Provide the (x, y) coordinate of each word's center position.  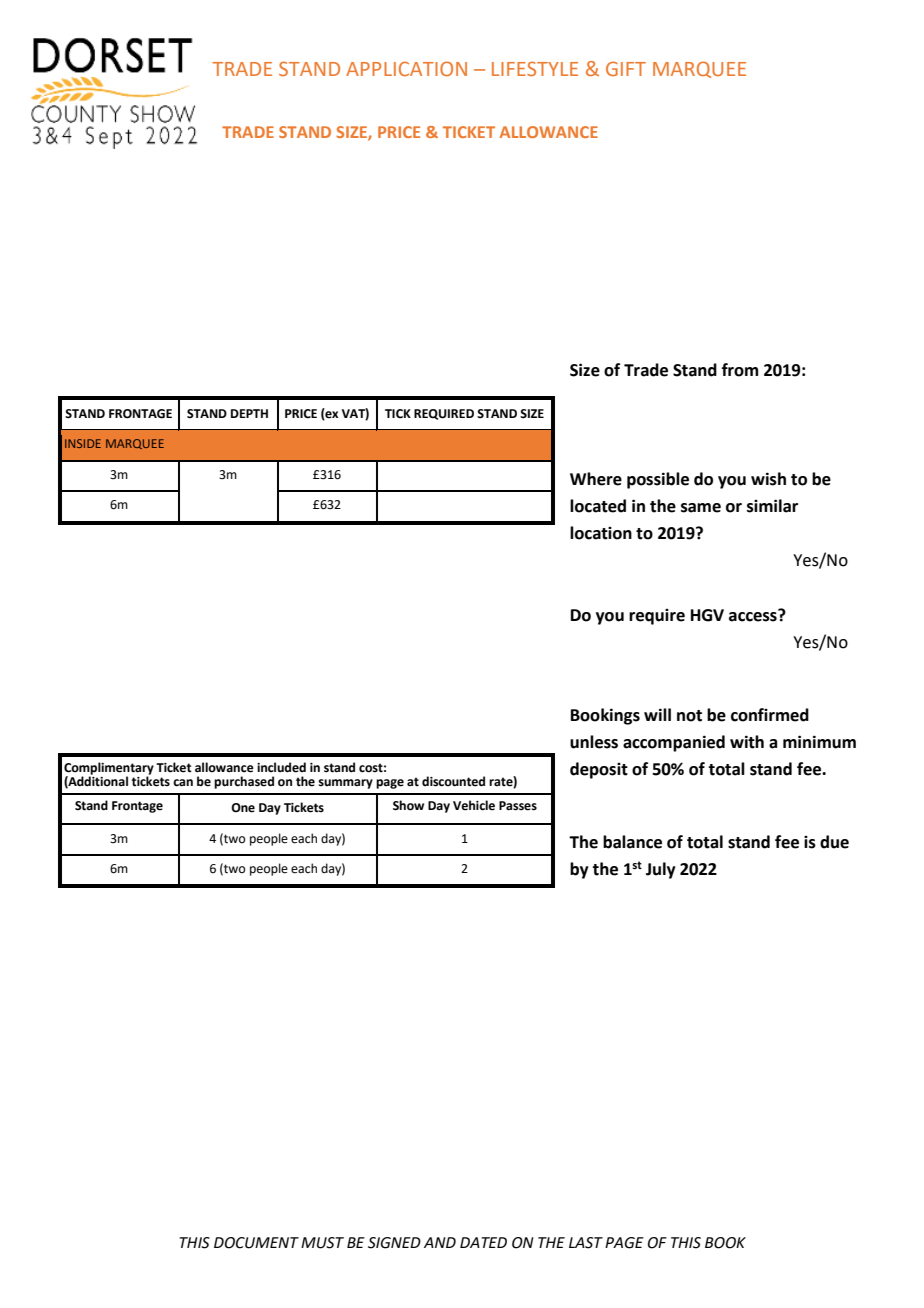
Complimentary (109, 769)
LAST (586, 1243)
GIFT (626, 68)
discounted (453, 781)
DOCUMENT (256, 1243)
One (243, 808)
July (661, 870)
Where (596, 479)
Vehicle (474, 805)
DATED (483, 1242)
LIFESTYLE (535, 68)
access (754, 616)
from (740, 370)
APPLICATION (406, 68)
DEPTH (249, 413)
